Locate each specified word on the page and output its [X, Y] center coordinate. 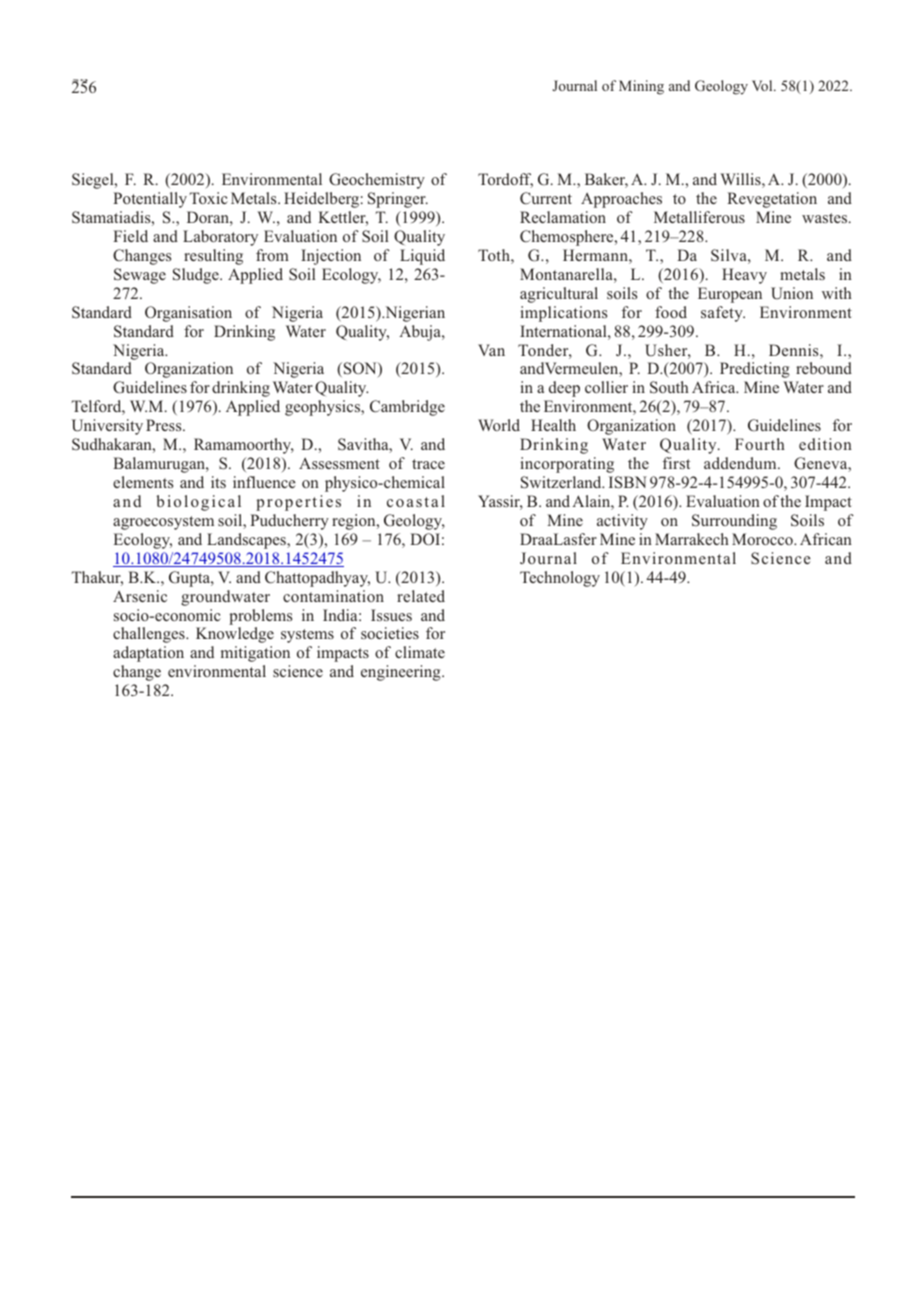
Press [165, 425]
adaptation [148, 654]
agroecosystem [163, 523]
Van [491, 350]
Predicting [755, 370]
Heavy [744, 276]
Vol [763, 85]
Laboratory [220, 238]
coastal [416, 501]
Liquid [422, 257]
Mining [641, 87]
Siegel [94, 181]
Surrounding [734, 522]
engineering [402, 673]
